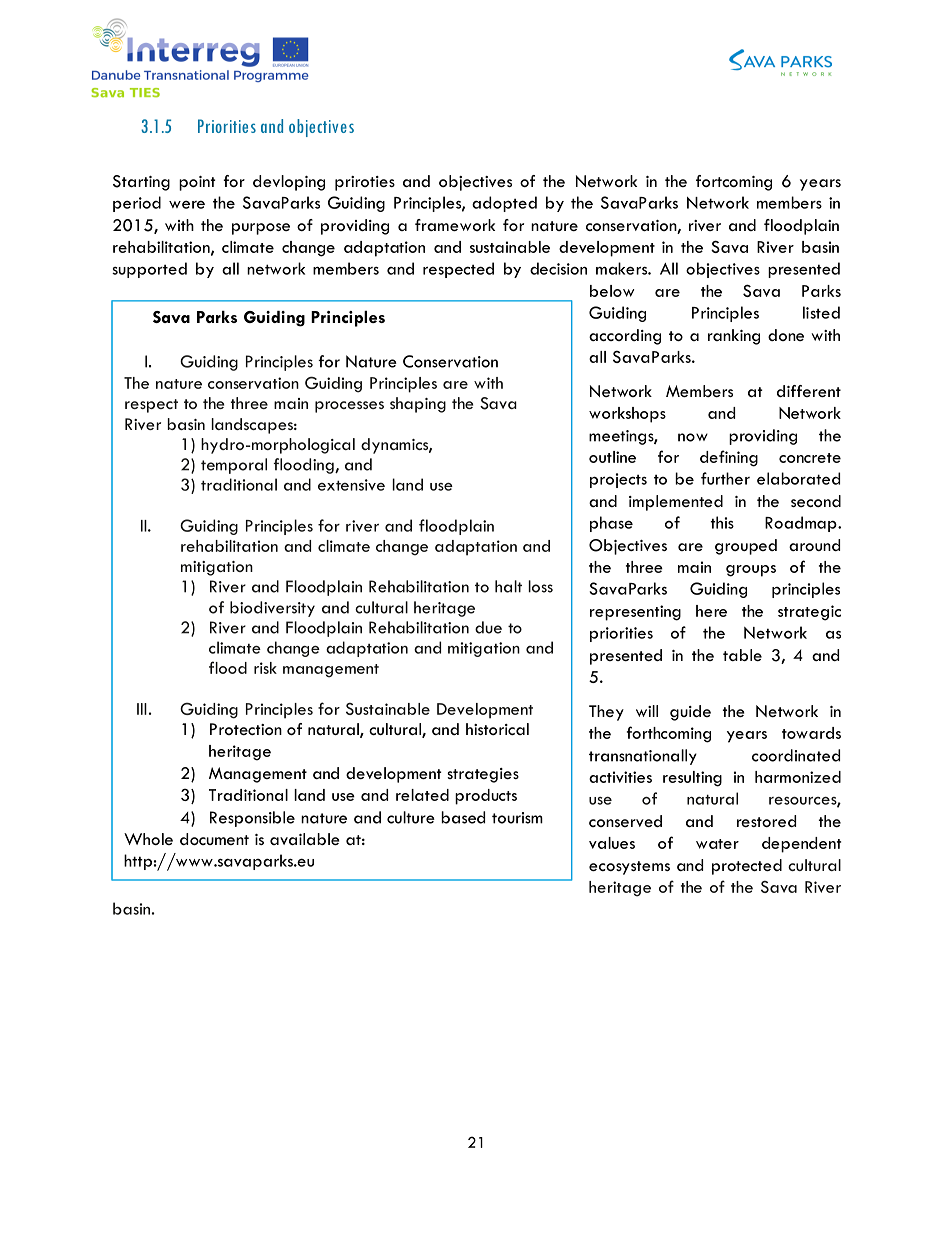  What do you see at coordinates (504, 204) in the image?
I see `adopted` at bounding box center [504, 204].
